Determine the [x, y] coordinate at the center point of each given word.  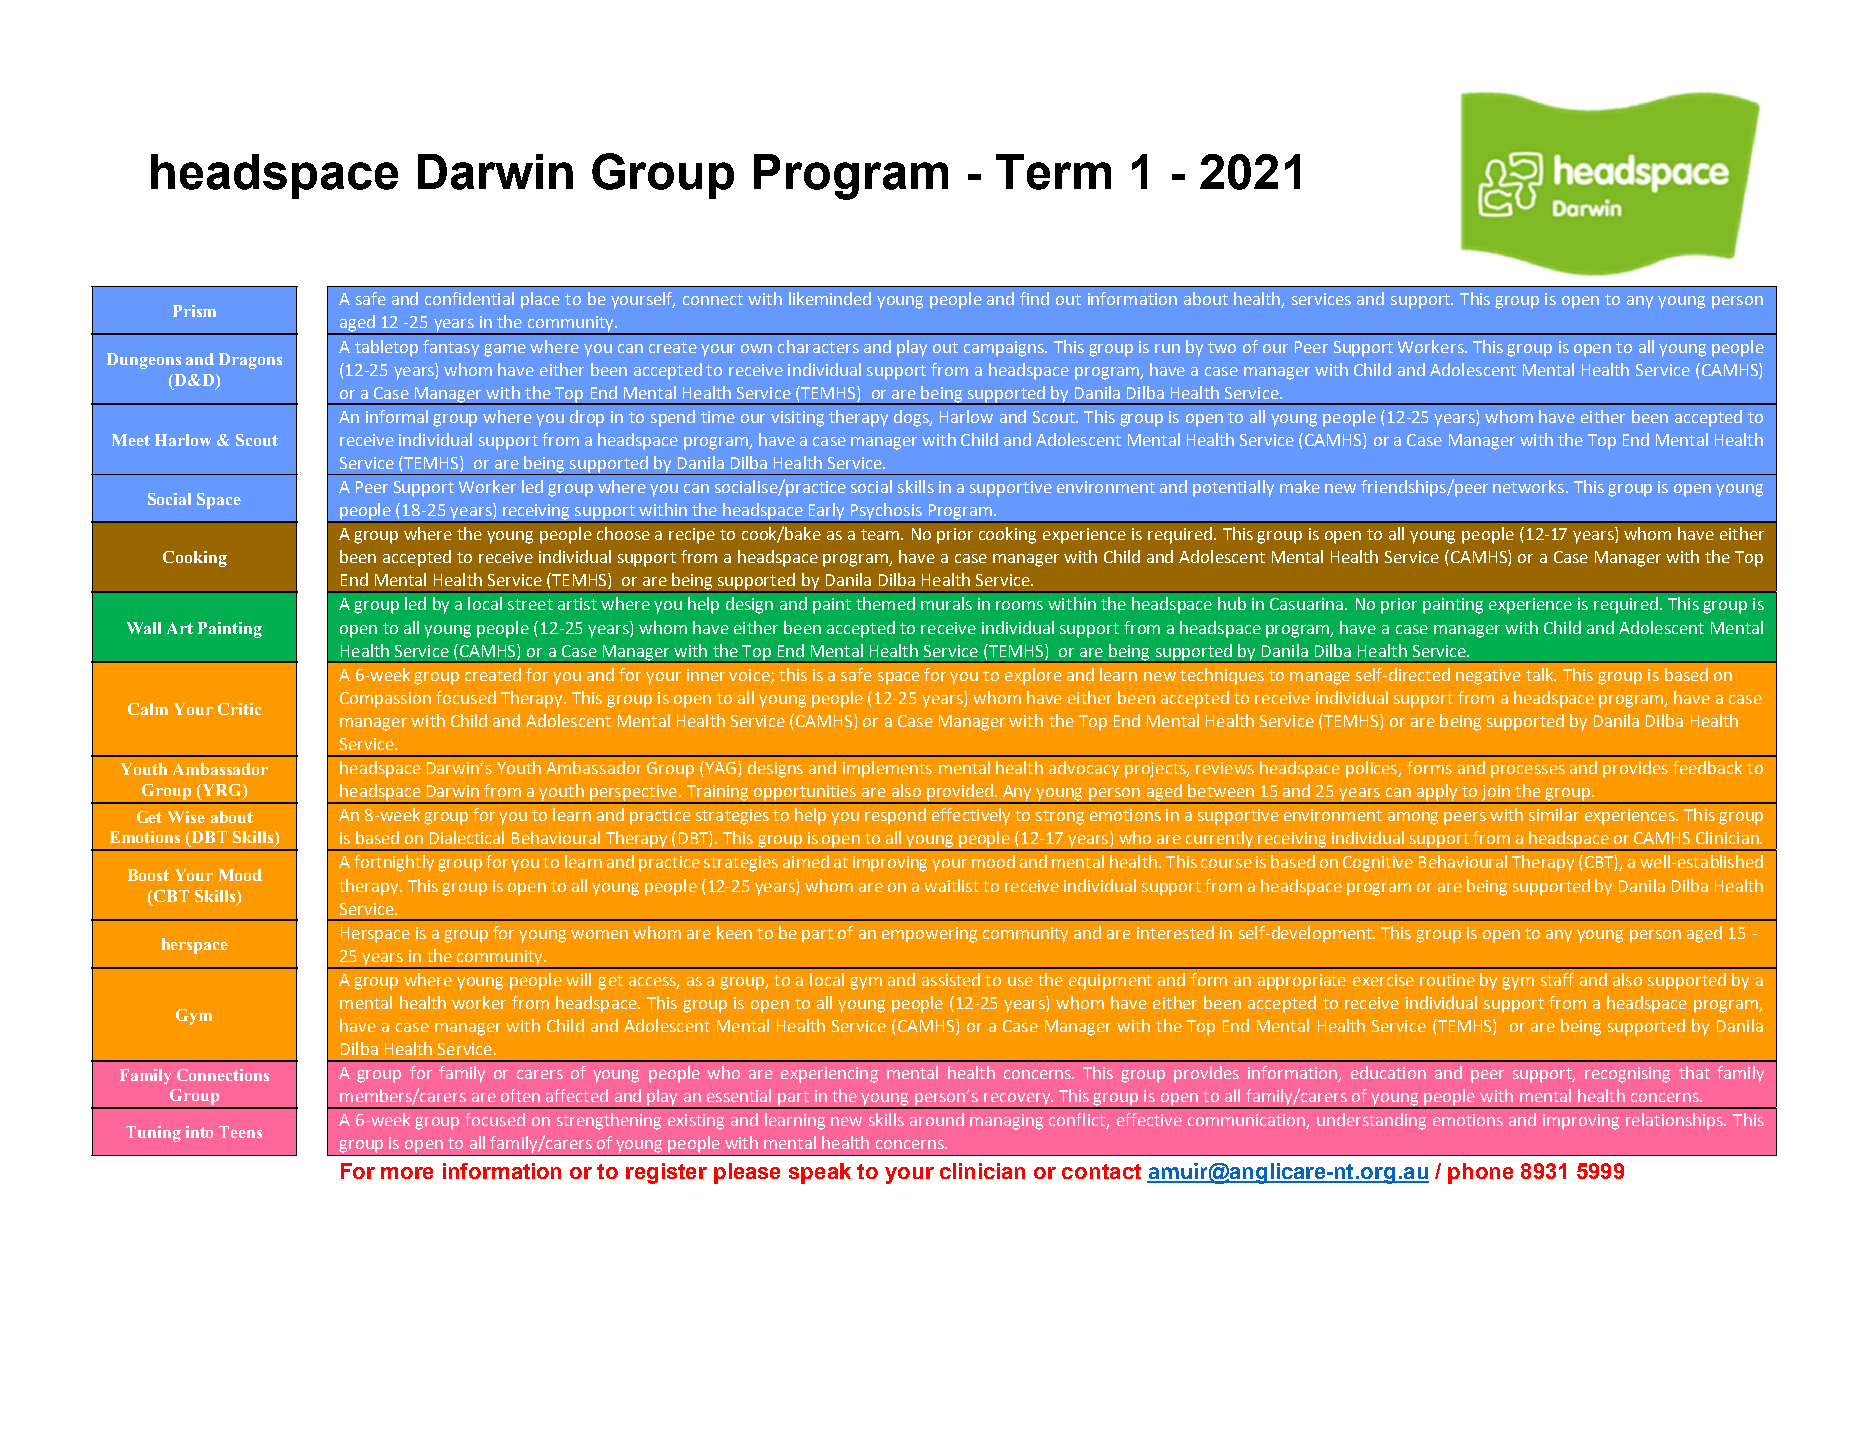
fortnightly [394, 863]
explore [1033, 676]
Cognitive [1378, 864]
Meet [131, 440]
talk [1541, 674]
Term [1053, 172]
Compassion [385, 700]
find [1034, 298]
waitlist [951, 885]
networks [1530, 486]
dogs [913, 418]
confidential [469, 298]
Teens [240, 1132]
